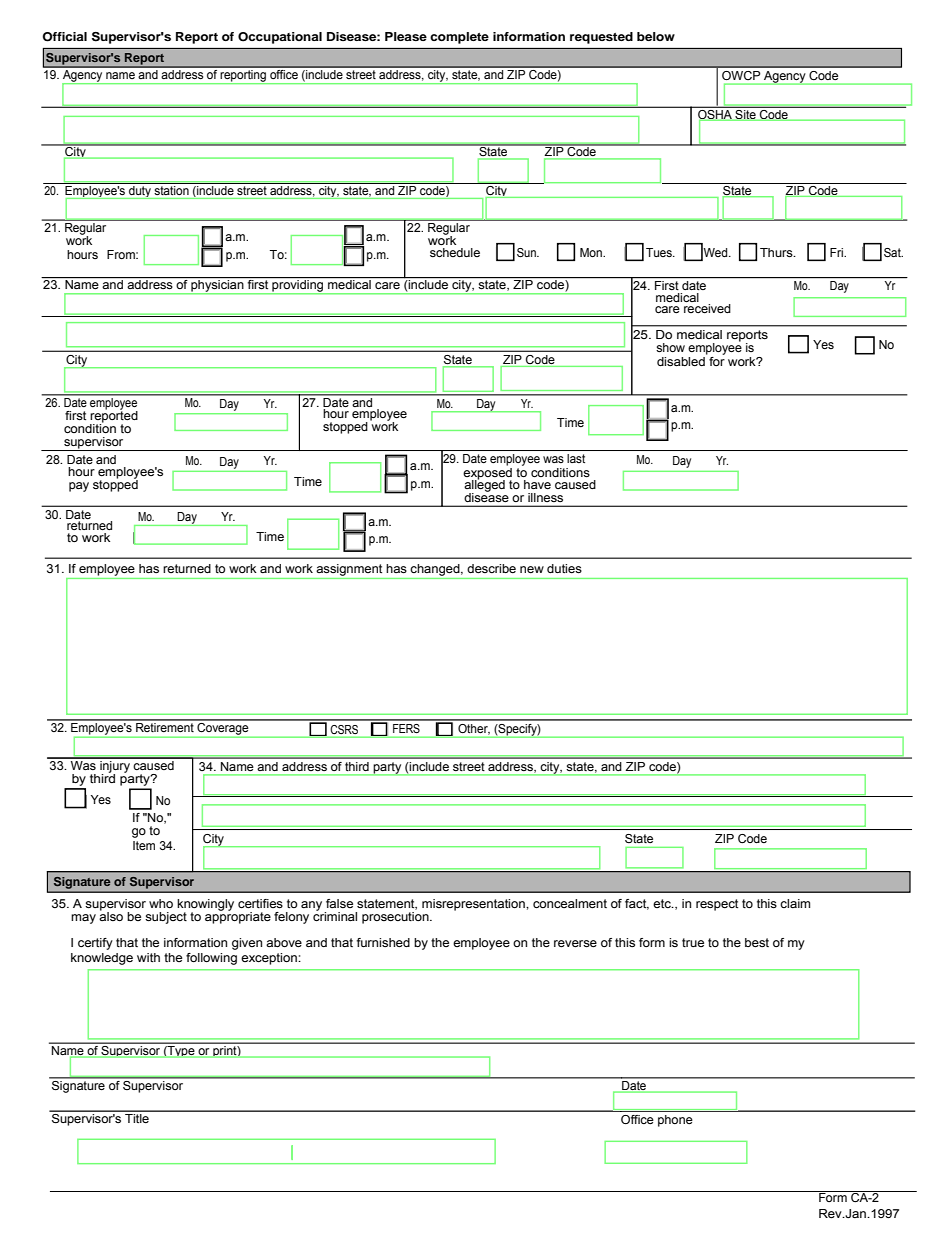 The width and height of the image is (952, 1233). Describe the element at coordinates (564, 568) in the image. I see `duties` at that location.
